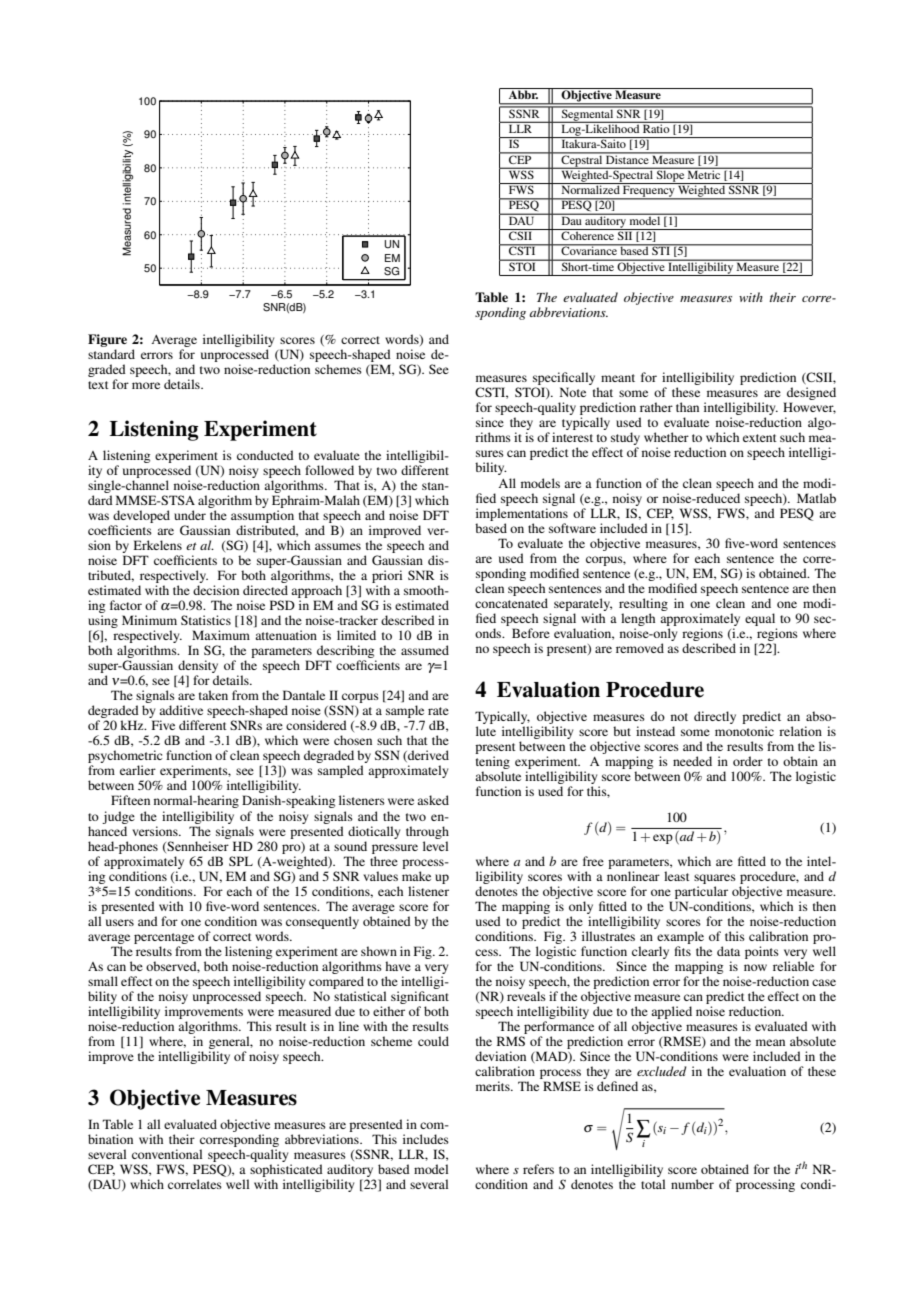 This screenshot has height=1308, width=924. What do you see at coordinates (748, 761) in the screenshot?
I see `order` at bounding box center [748, 761].
